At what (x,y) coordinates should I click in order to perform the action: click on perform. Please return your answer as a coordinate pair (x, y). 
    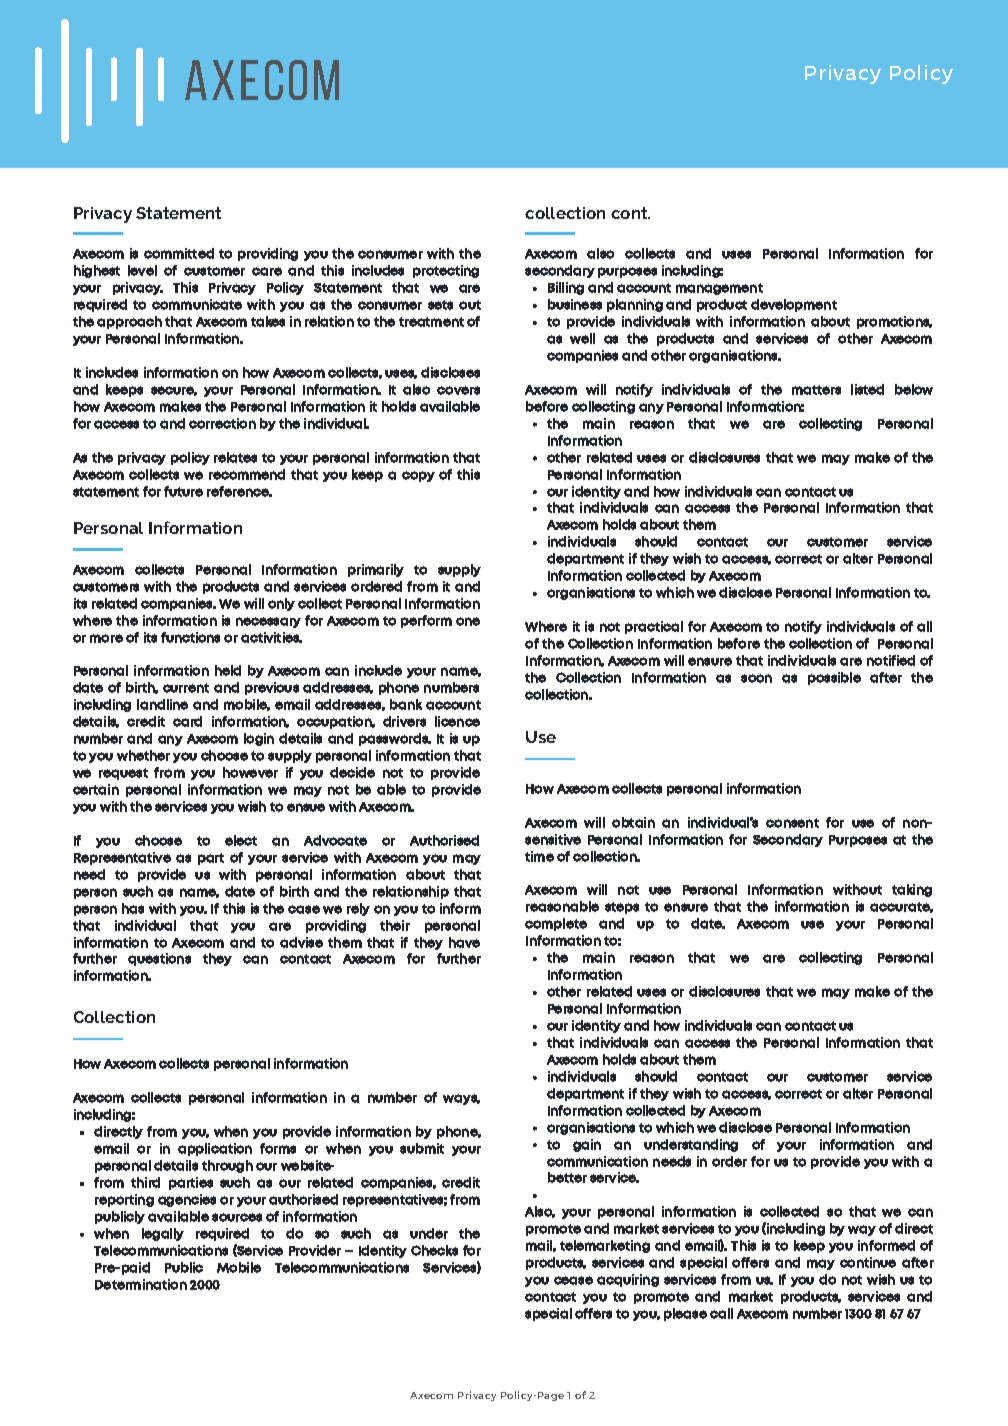
    Looking at the image, I should click on (426, 621).
